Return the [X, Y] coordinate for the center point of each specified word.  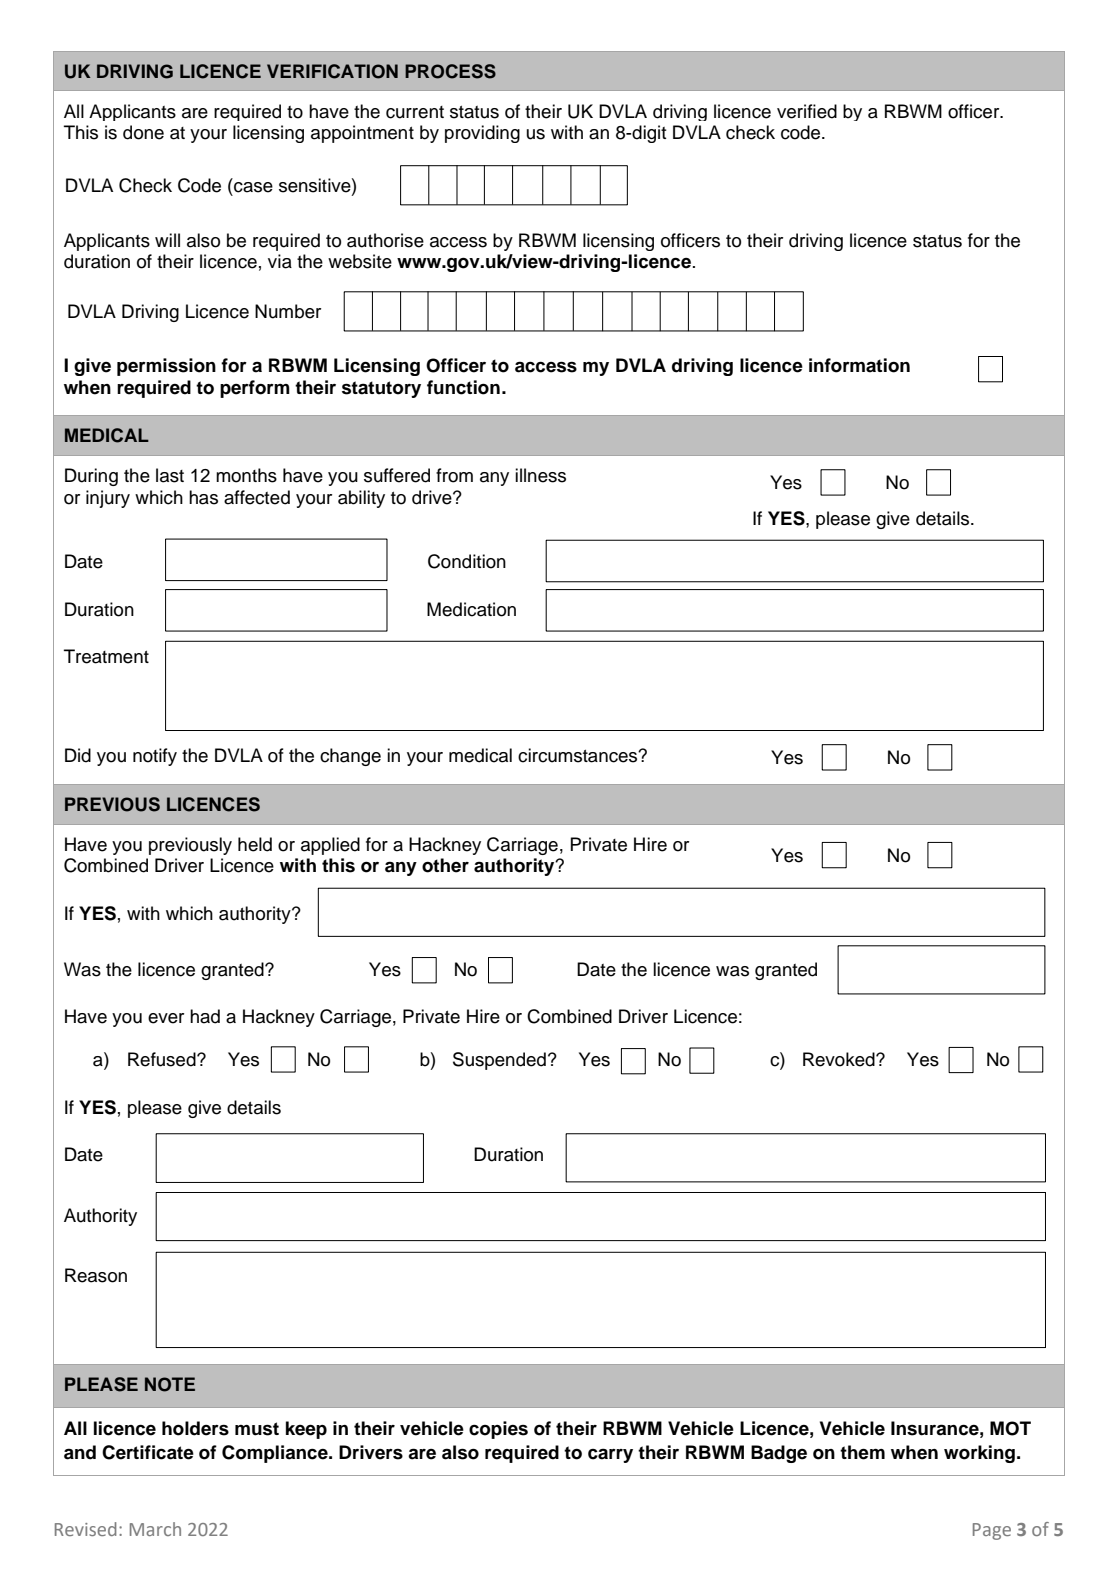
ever [166, 1018]
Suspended [499, 1061]
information [859, 365]
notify [155, 757]
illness [540, 475]
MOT [1010, 1428]
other [445, 865]
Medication [471, 609]
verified [807, 111]
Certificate [148, 1452]
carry [610, 1455]
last [170, 475]
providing [482, 134]
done [143, 132]
